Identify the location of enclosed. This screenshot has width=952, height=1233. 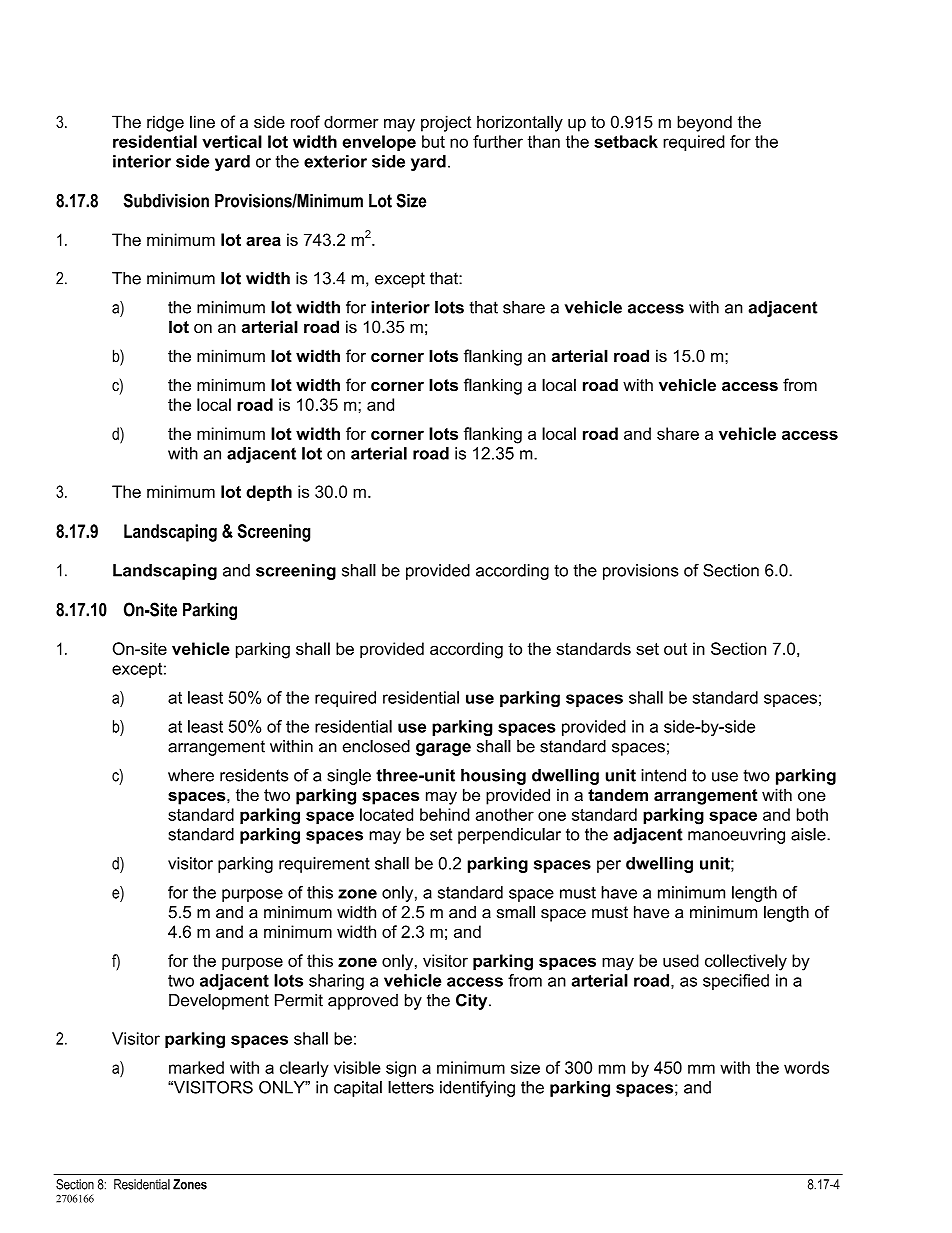
(376, 746).
